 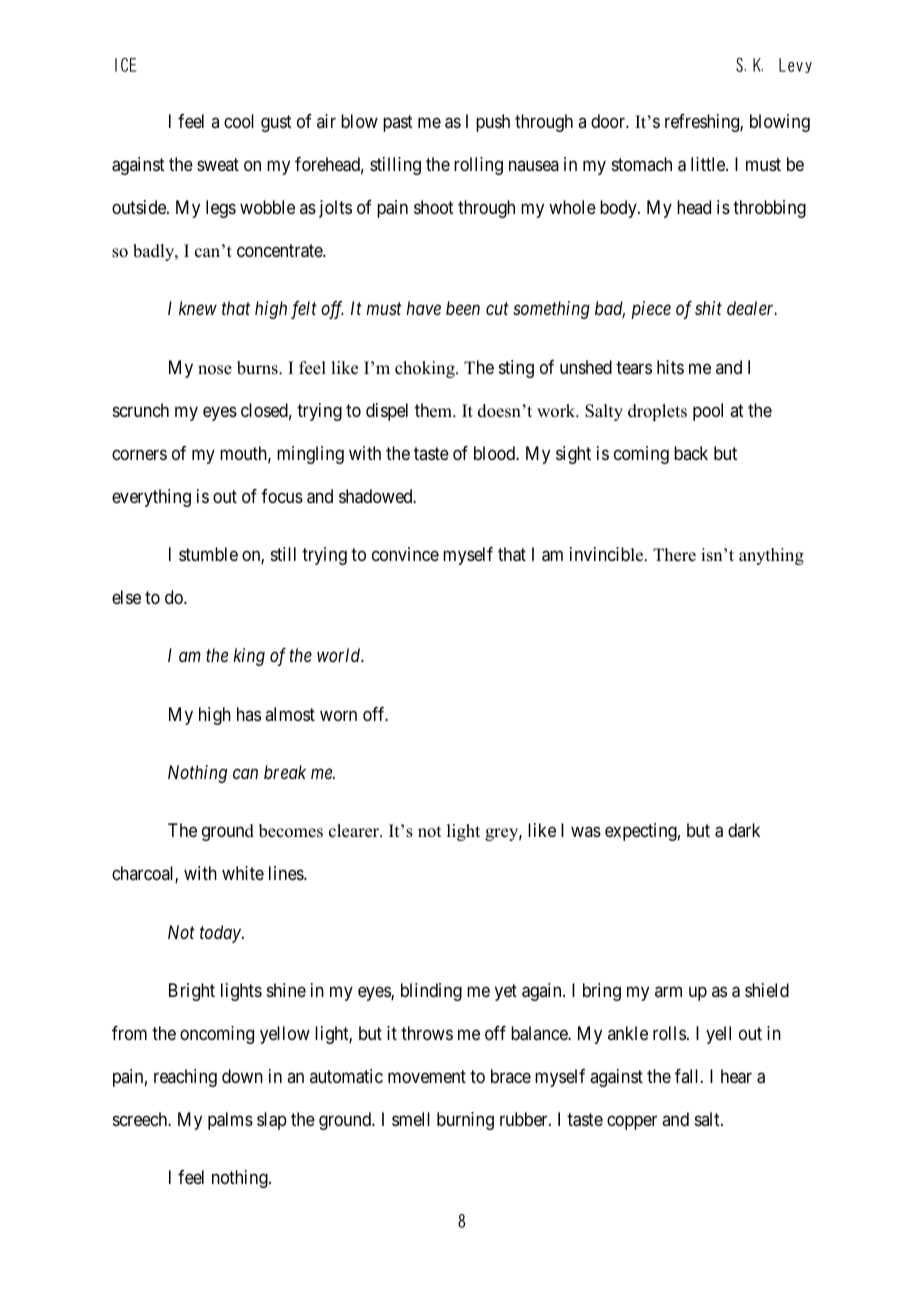 What do you see at coordinates (208, 554) in the screenshot?
I see `stumble` at bounding box center [208, 554].
